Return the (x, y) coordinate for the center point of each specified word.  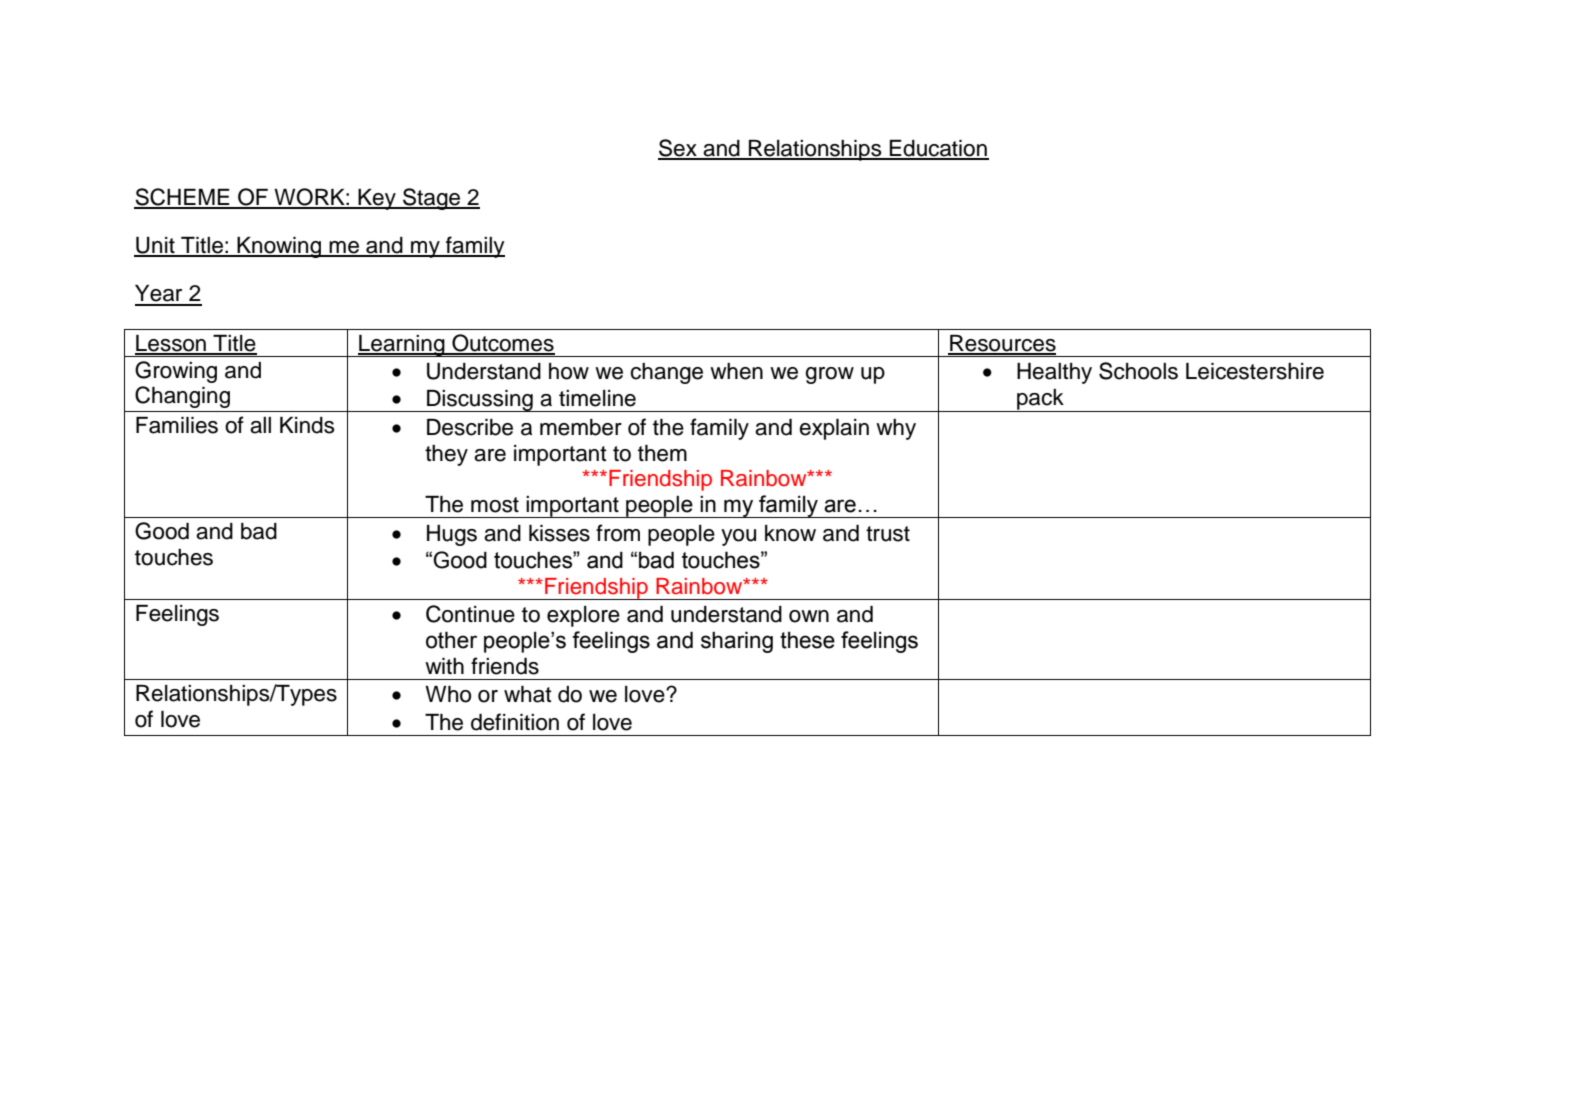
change (666, 373)
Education (938, 149)
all (260, 425)
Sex (678, 149)
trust (888, 534)
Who (448, 694)
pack (1040, 400)
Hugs (452, 535)
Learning (402, 346)
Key (377, 199)
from (618, 533)
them (662, 453)
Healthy (1054, 373)
